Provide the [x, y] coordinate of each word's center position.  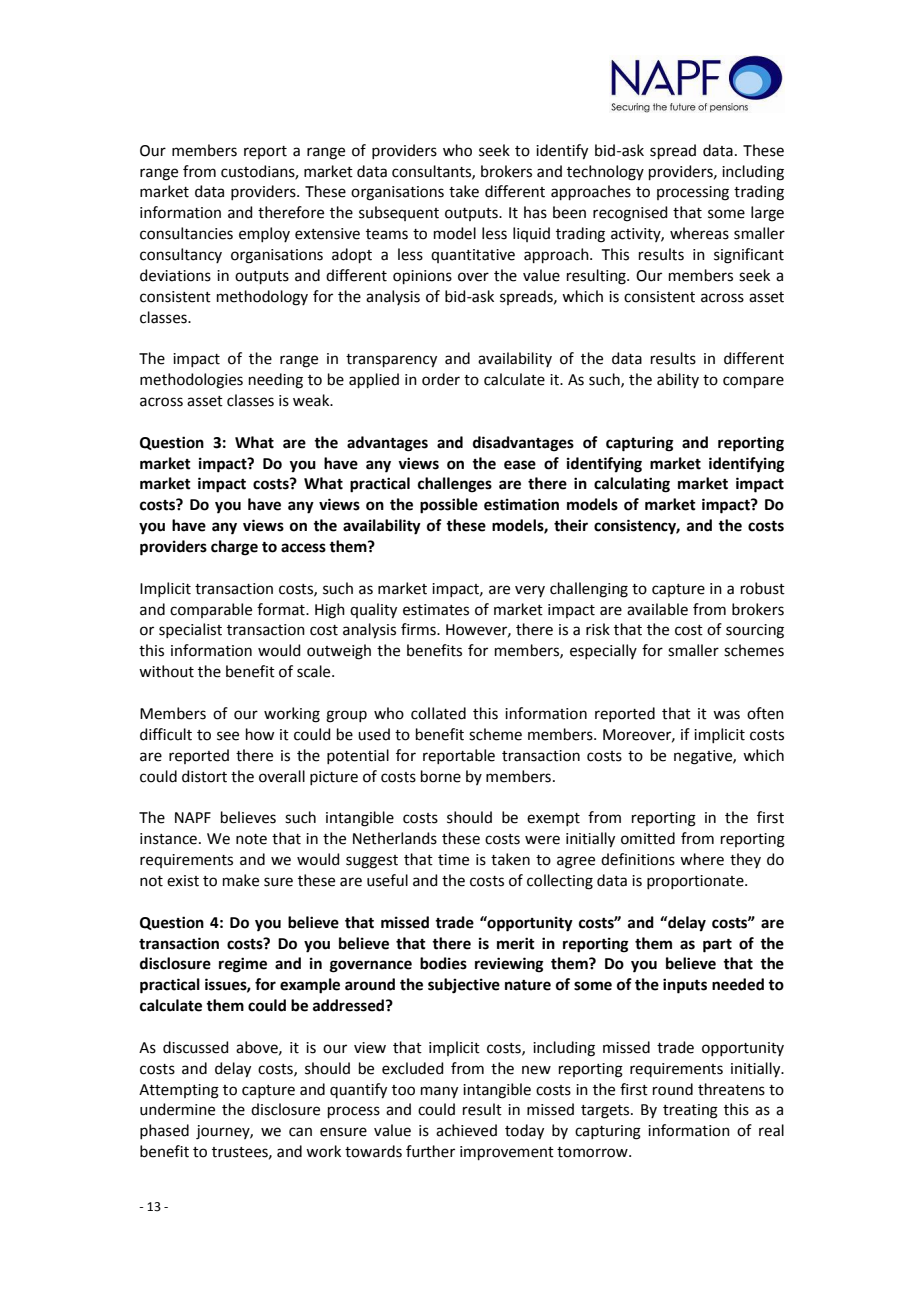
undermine [177, 1109]
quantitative [473, 256]
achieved [466, 1130]
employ [264, 234]
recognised [630, 214]
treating [690, 1111]
